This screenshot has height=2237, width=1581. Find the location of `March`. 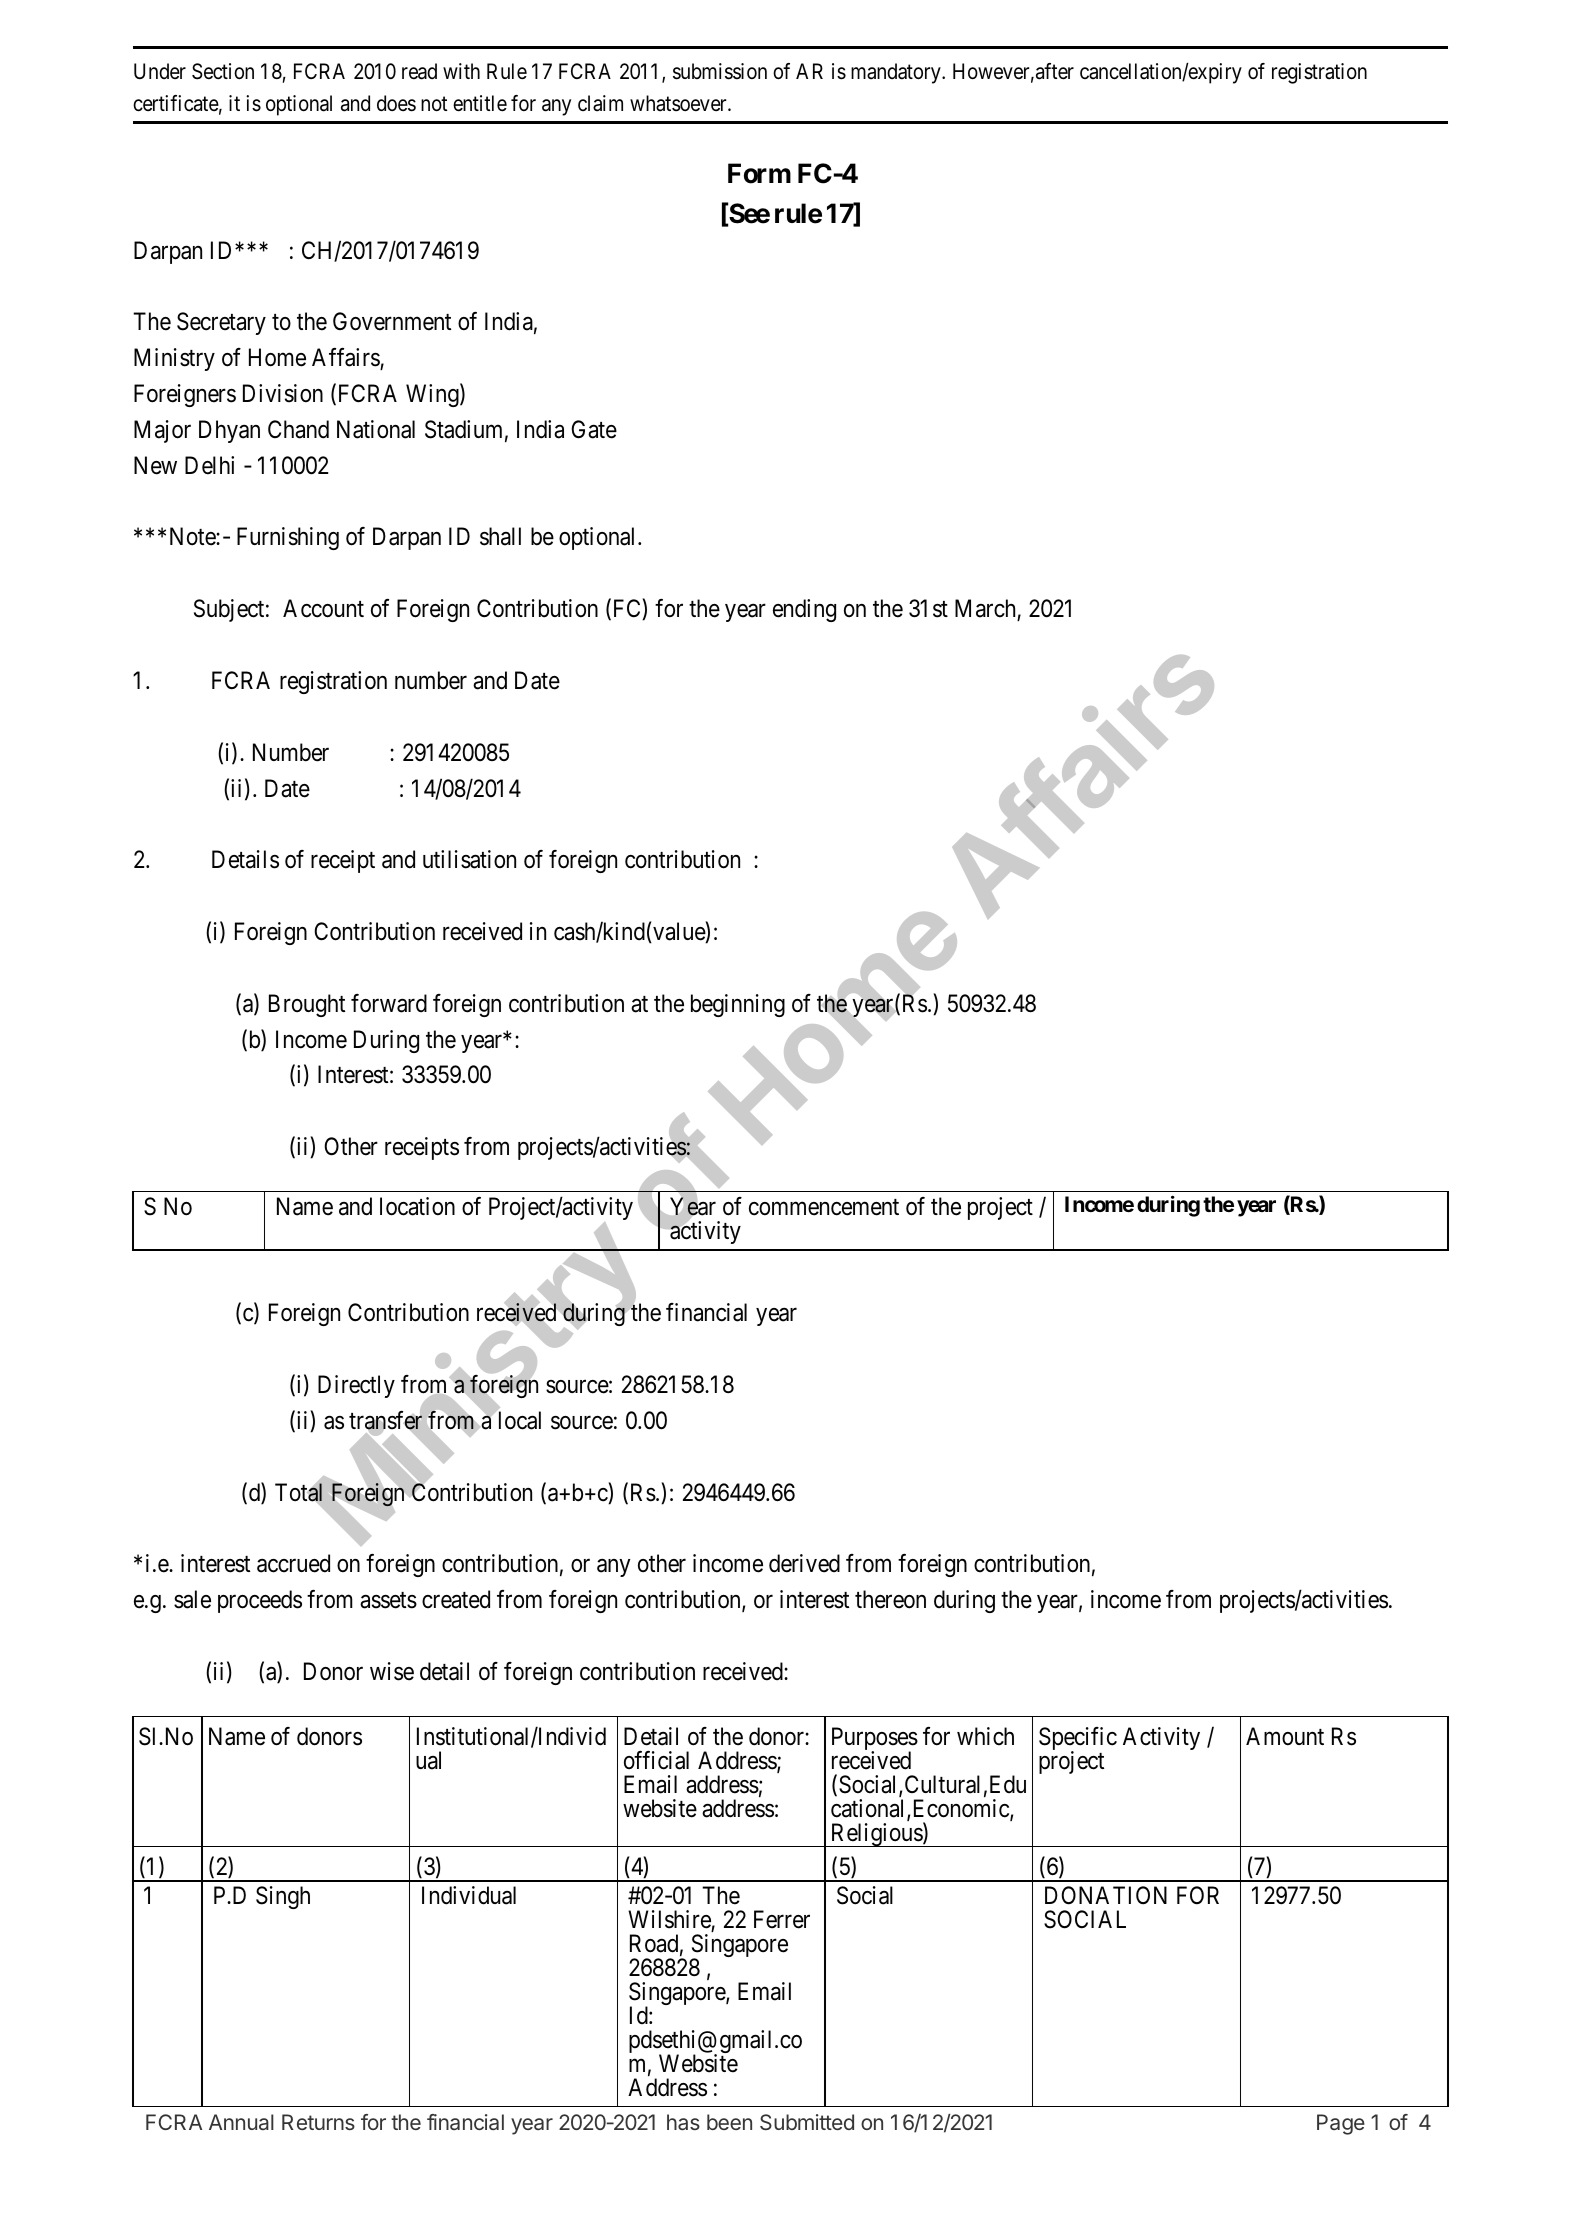

March is located at coordinates (986, 609).
